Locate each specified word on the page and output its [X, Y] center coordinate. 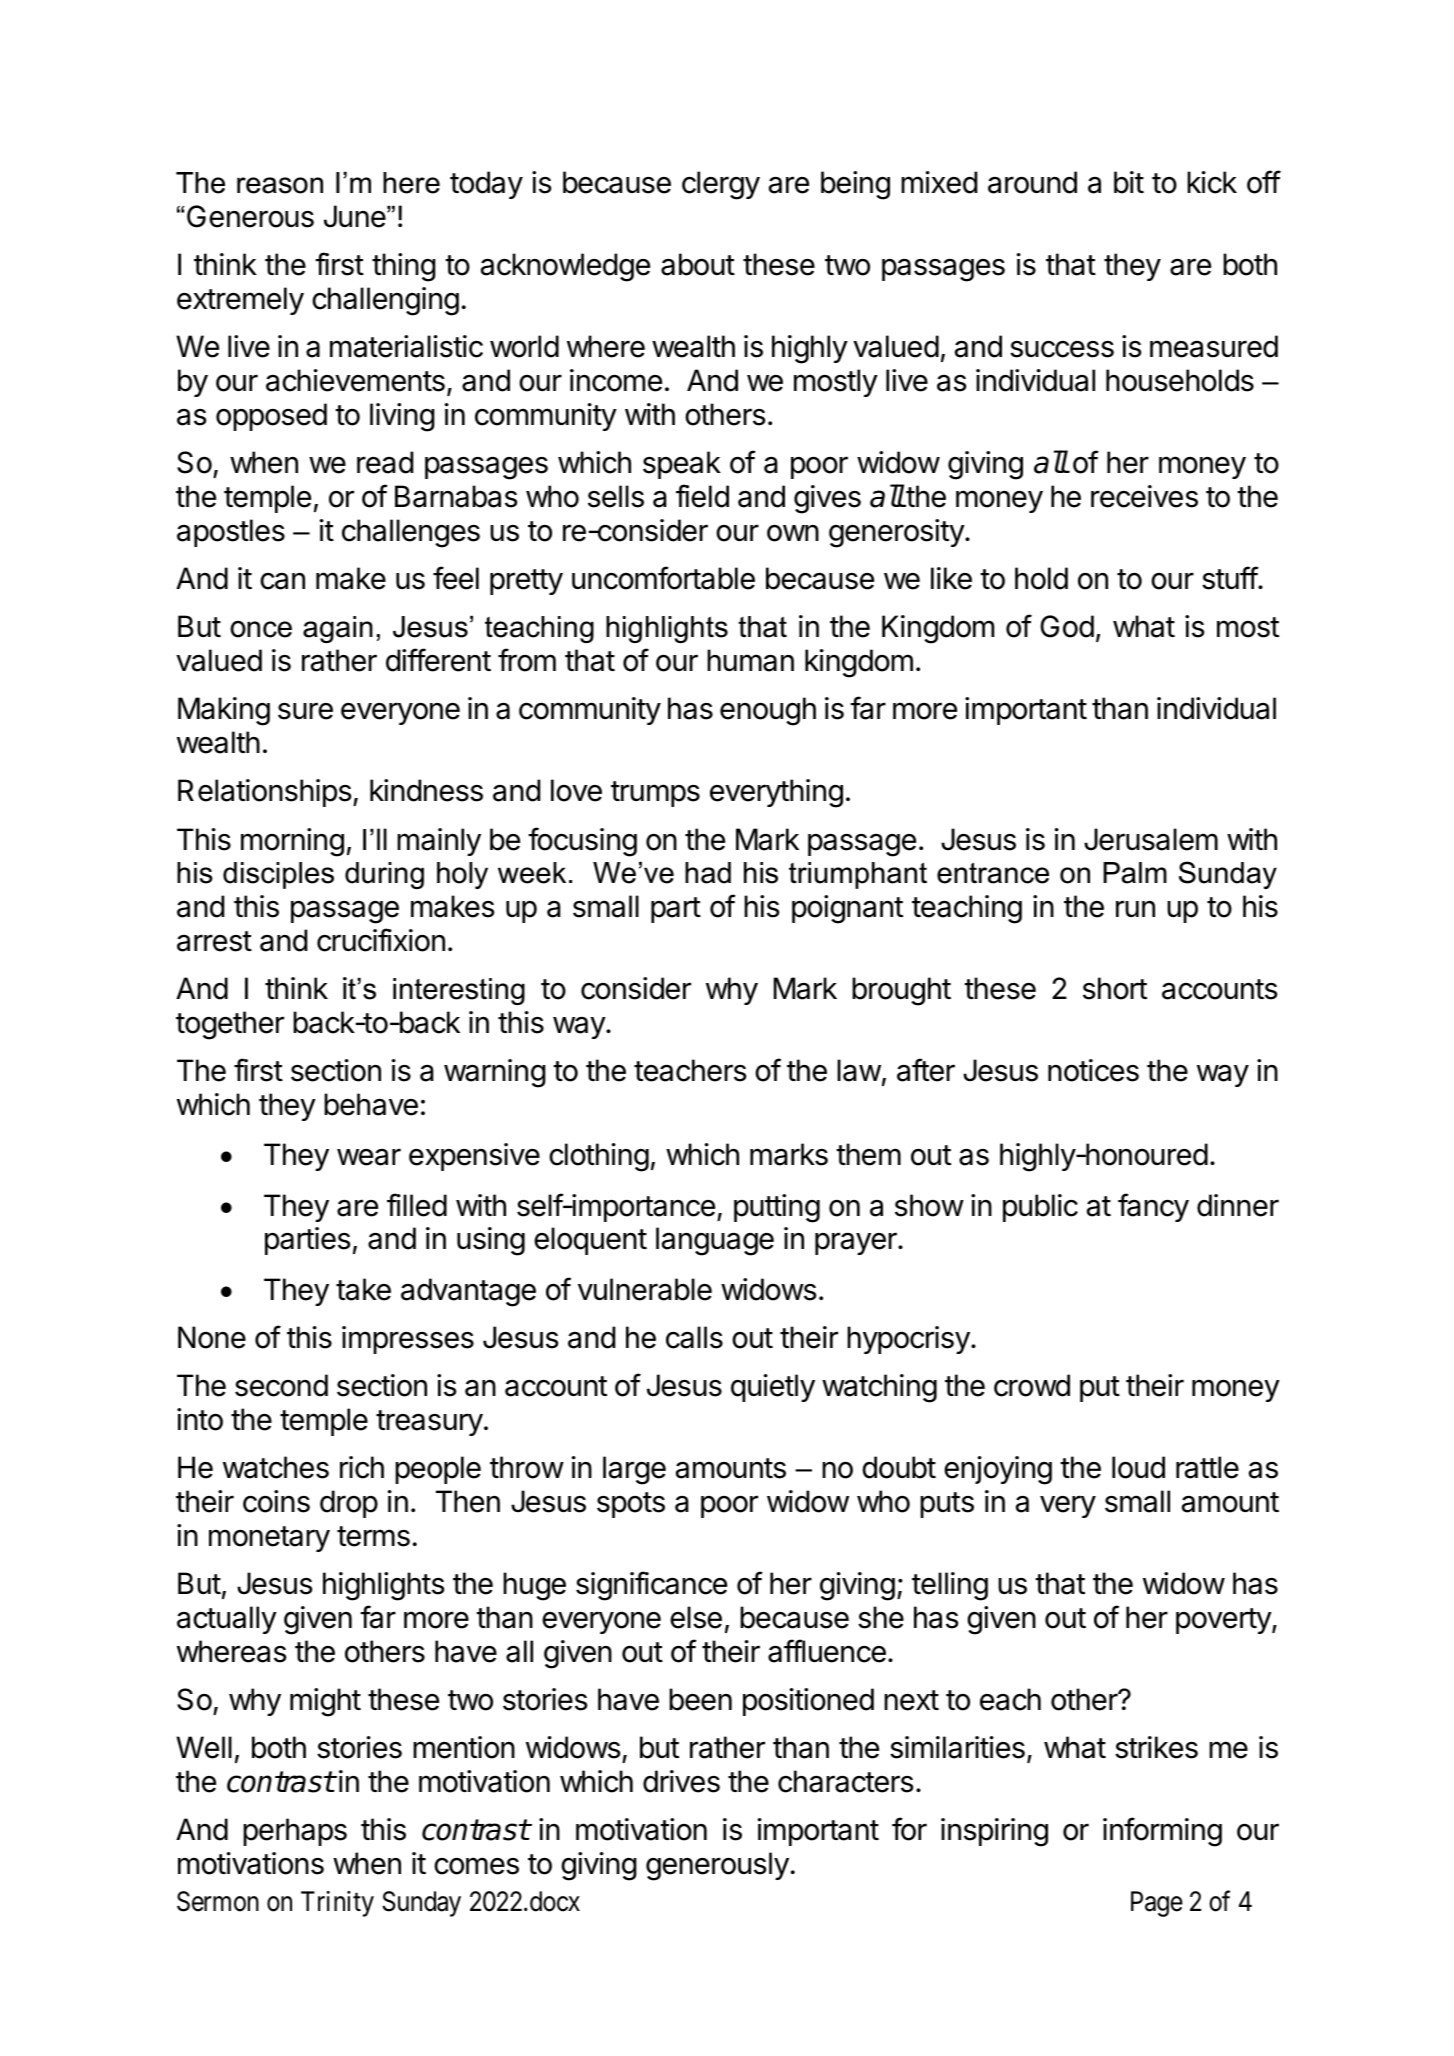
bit [1129, 182]
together [230, 1025]
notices [1093, 1070]
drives [681, 1781]
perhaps [295, 1832]
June [355, 216]
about [698, 264]
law [859, 1070]
